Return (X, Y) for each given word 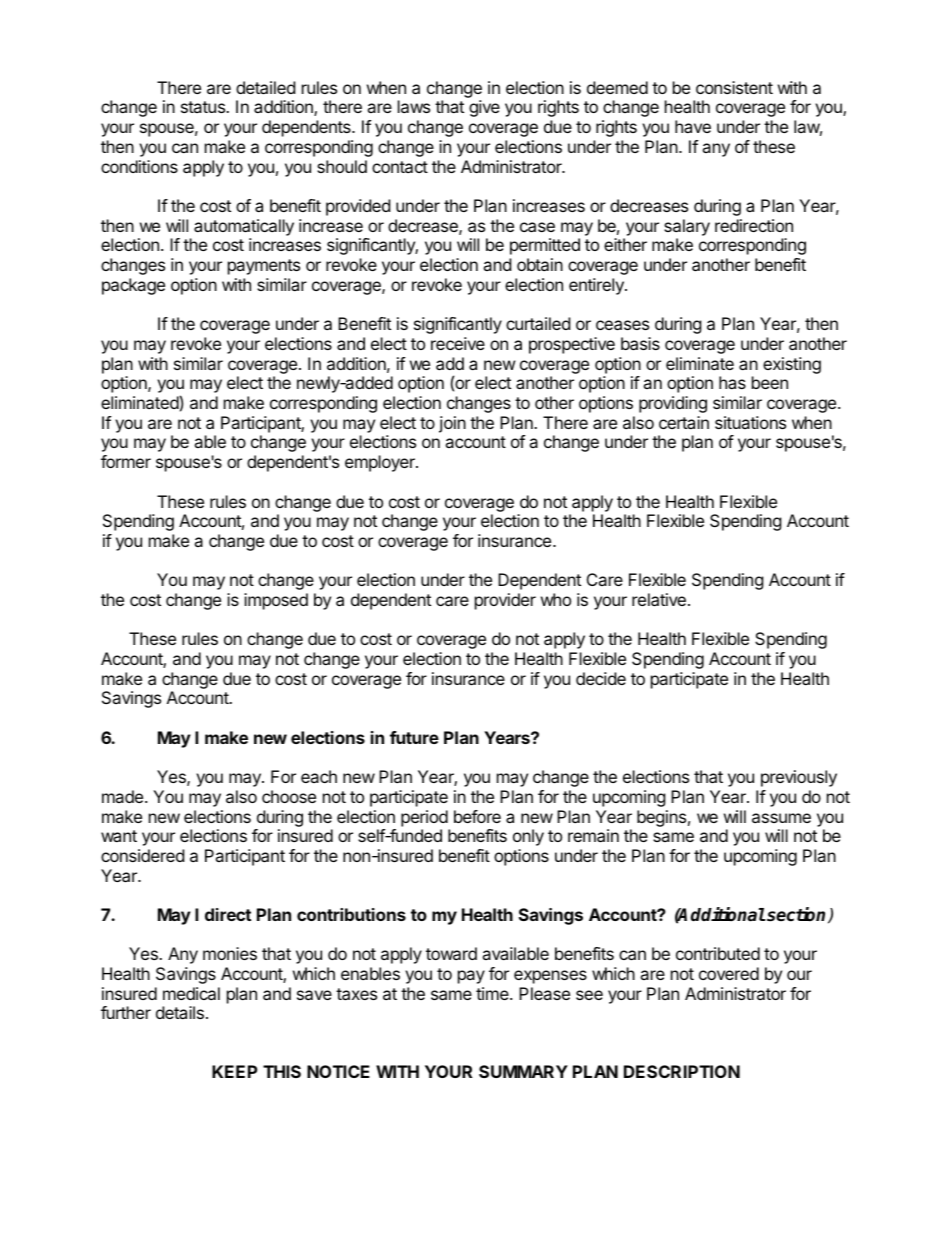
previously (799, 778)
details (180, 1012)
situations (750, 422)
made (124, 796)
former (126, 461)
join (452, 424)
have (693, 126)
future (414, 737)
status (204, 107)
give (484, 108)
